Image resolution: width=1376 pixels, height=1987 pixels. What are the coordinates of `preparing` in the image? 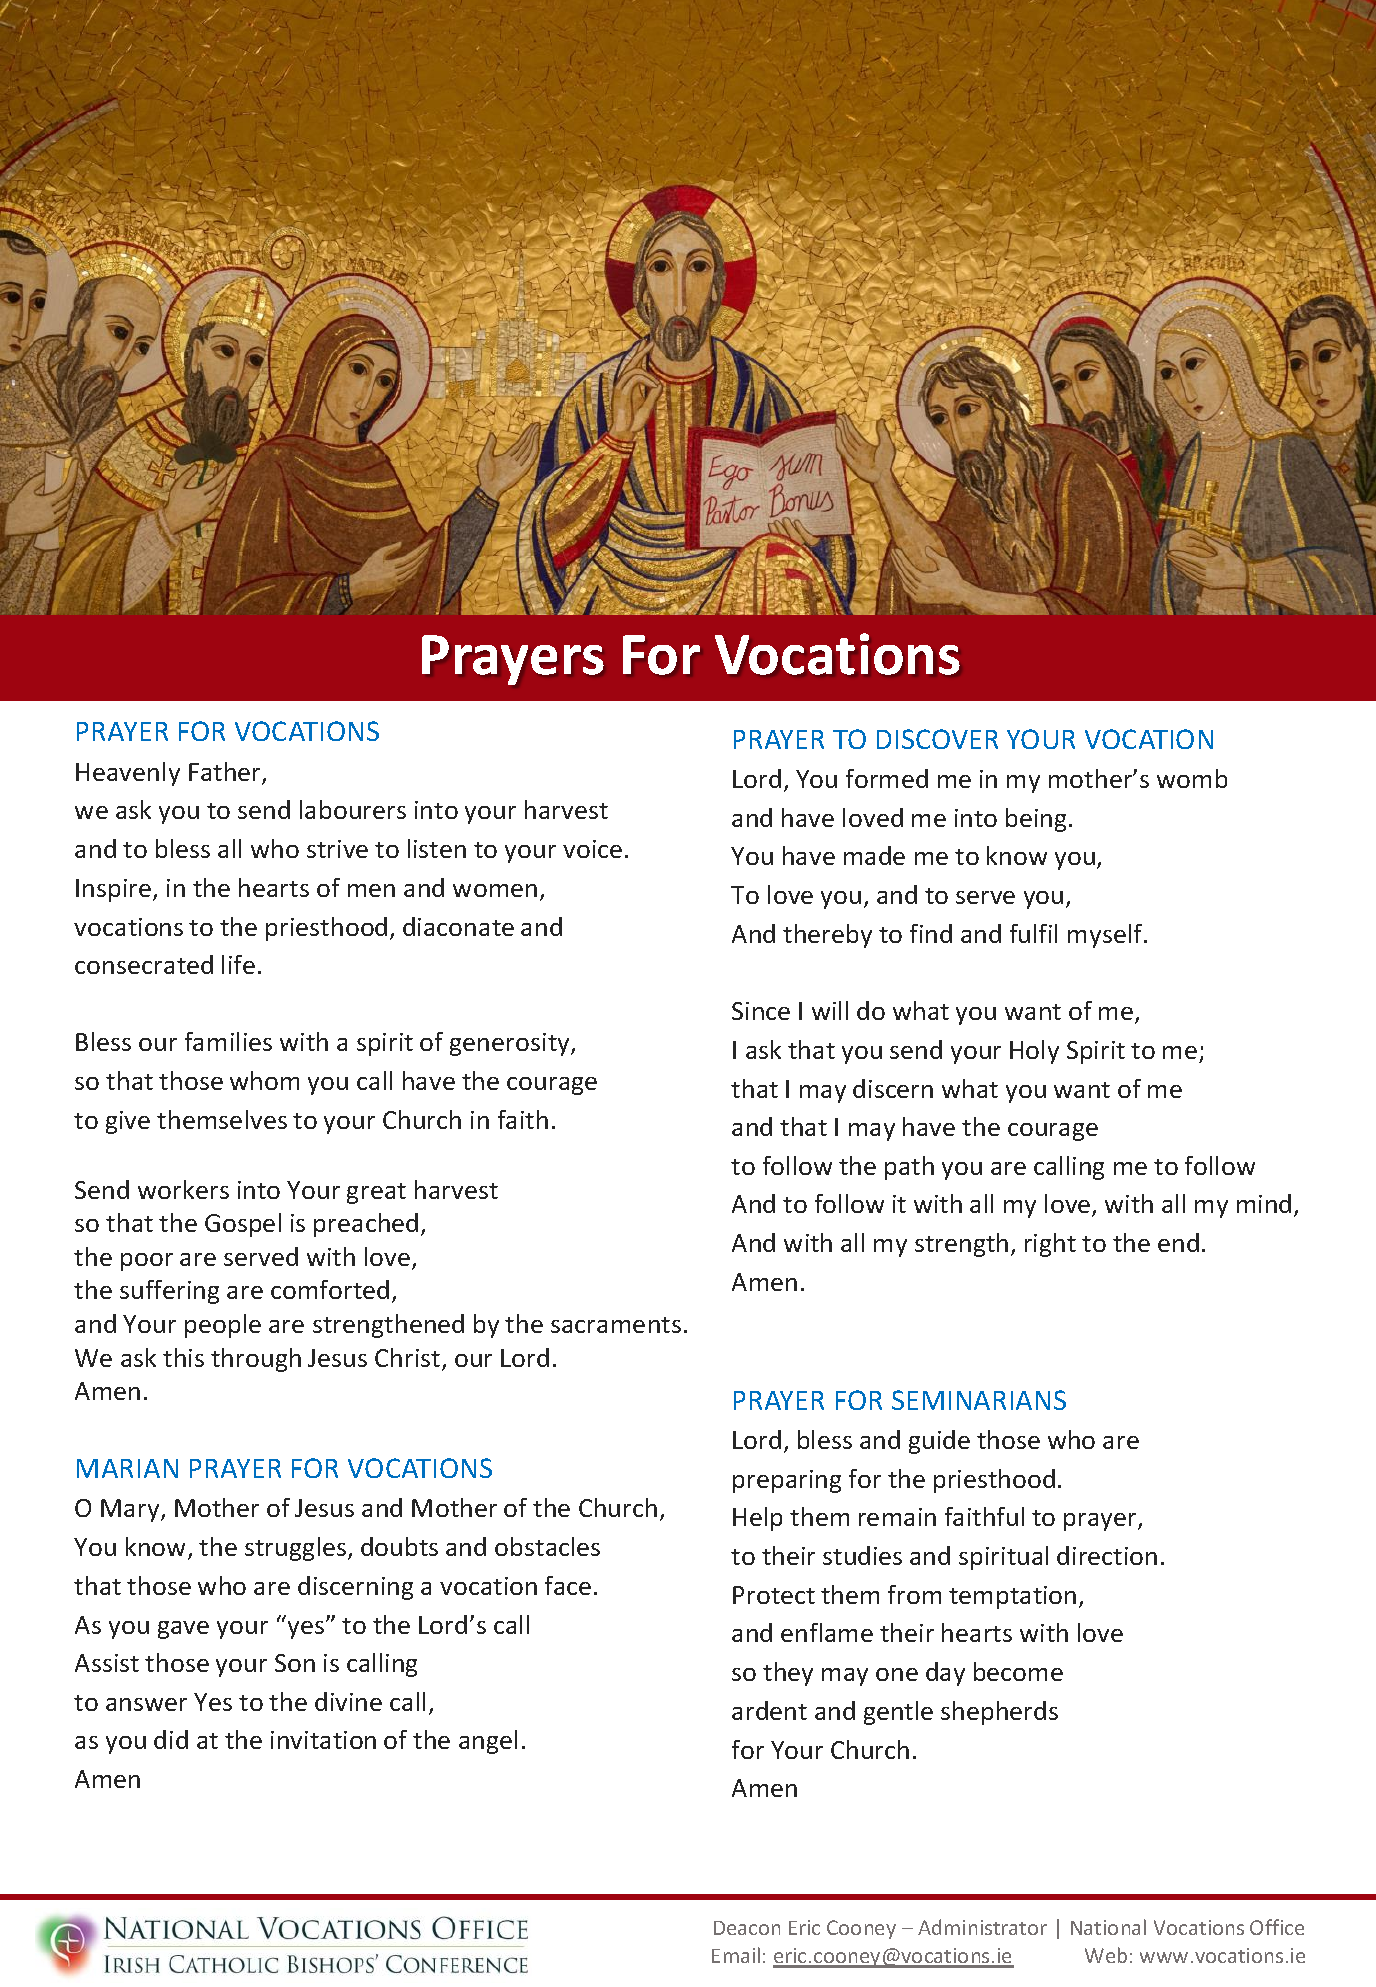 It's located at (787, 1481).
